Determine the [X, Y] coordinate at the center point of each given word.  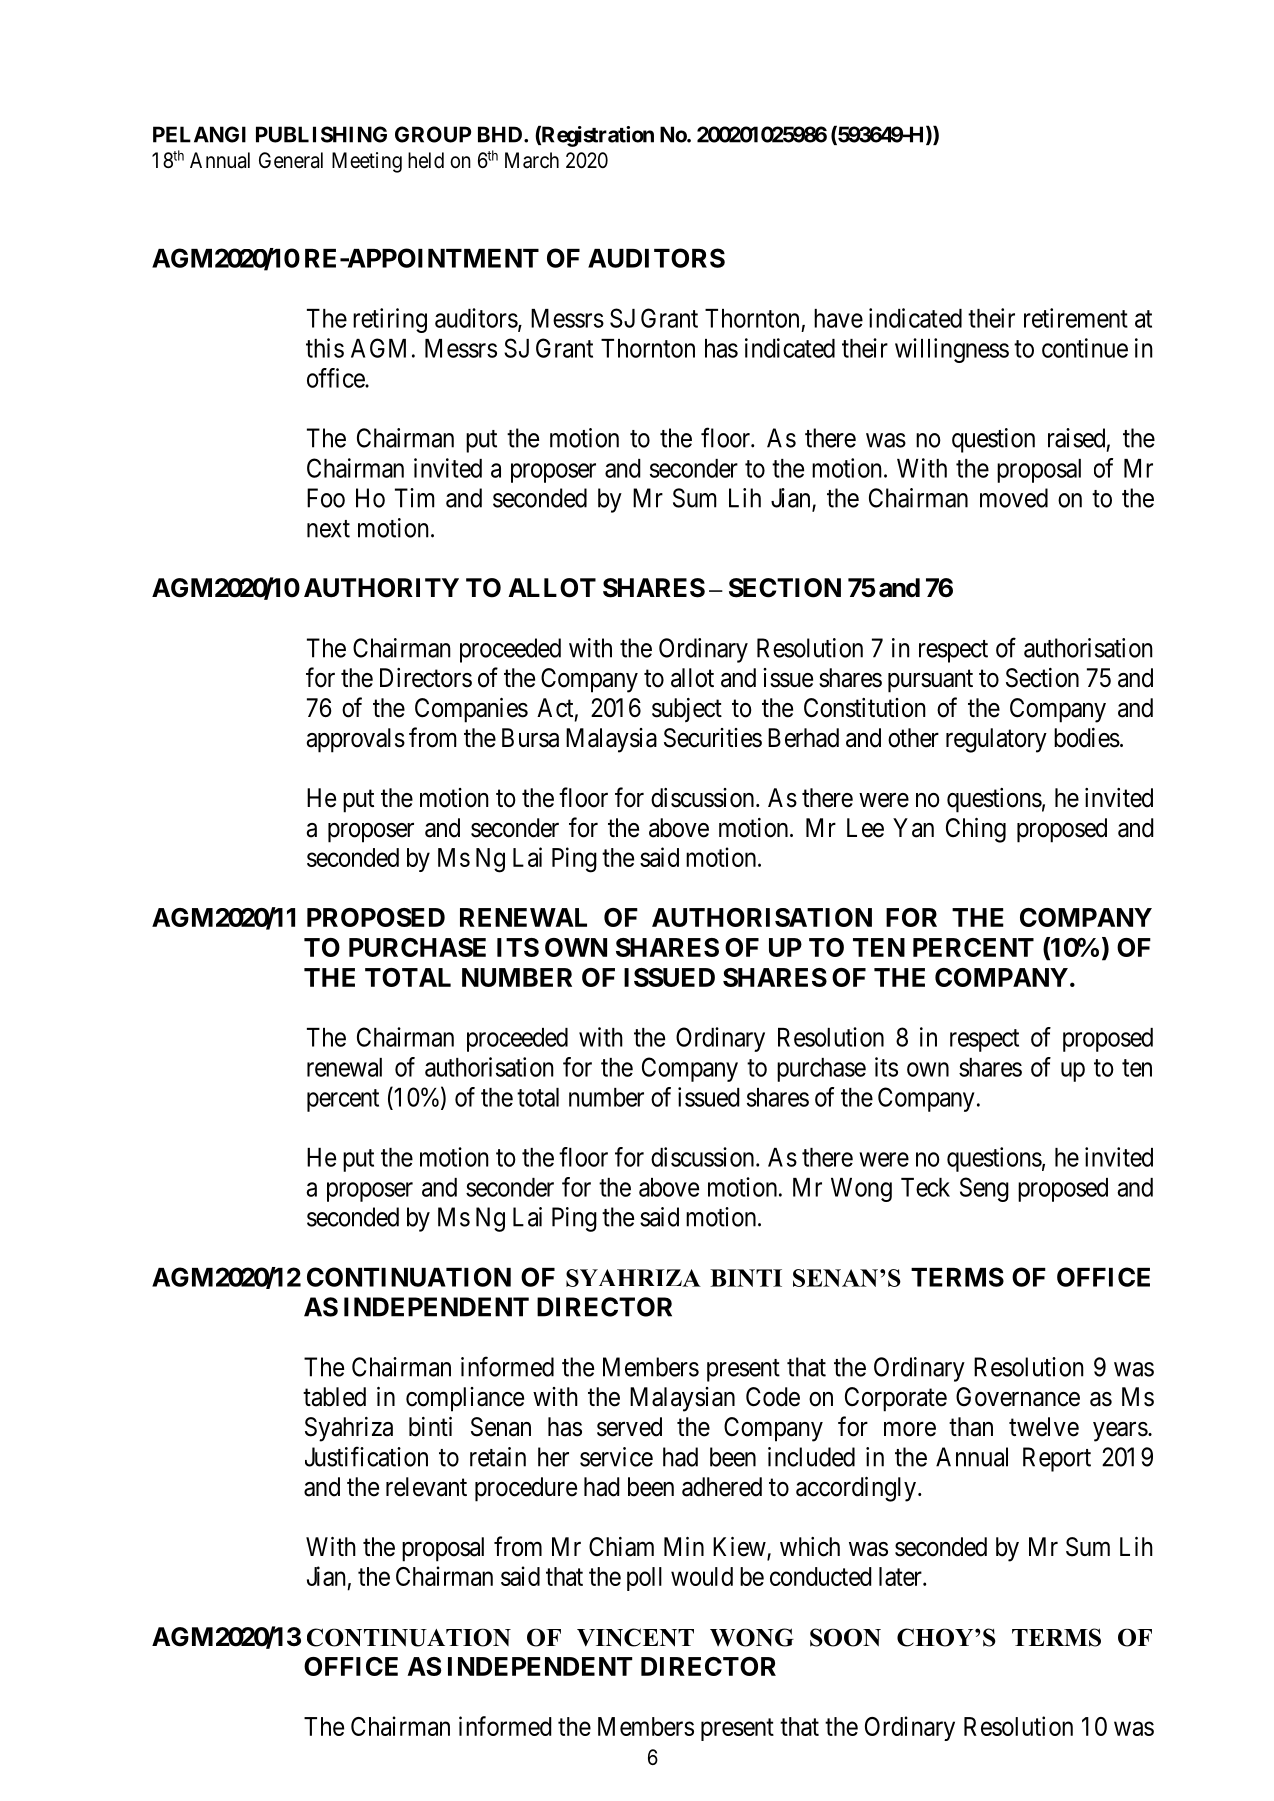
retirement [1076, 318]
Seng [984, 1189]
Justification [366, 1456]
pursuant [930, 681]
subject [687, 710]
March [532, 160]
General [291, 160]
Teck [925, 1187]
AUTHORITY [381, 588]
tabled [334, 1397]
